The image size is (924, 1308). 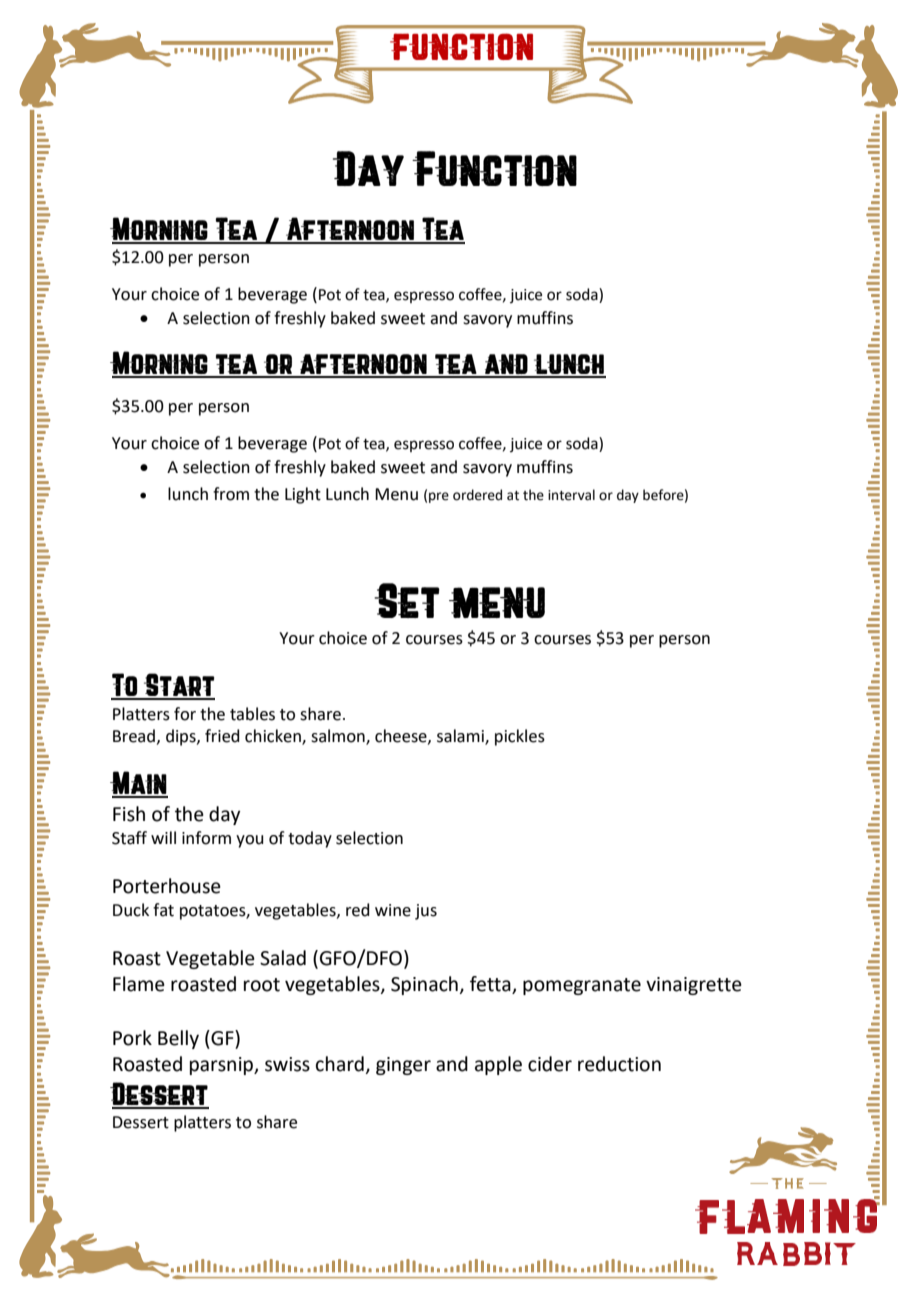 I want to click on ordered, so click(x=477, y=495).
